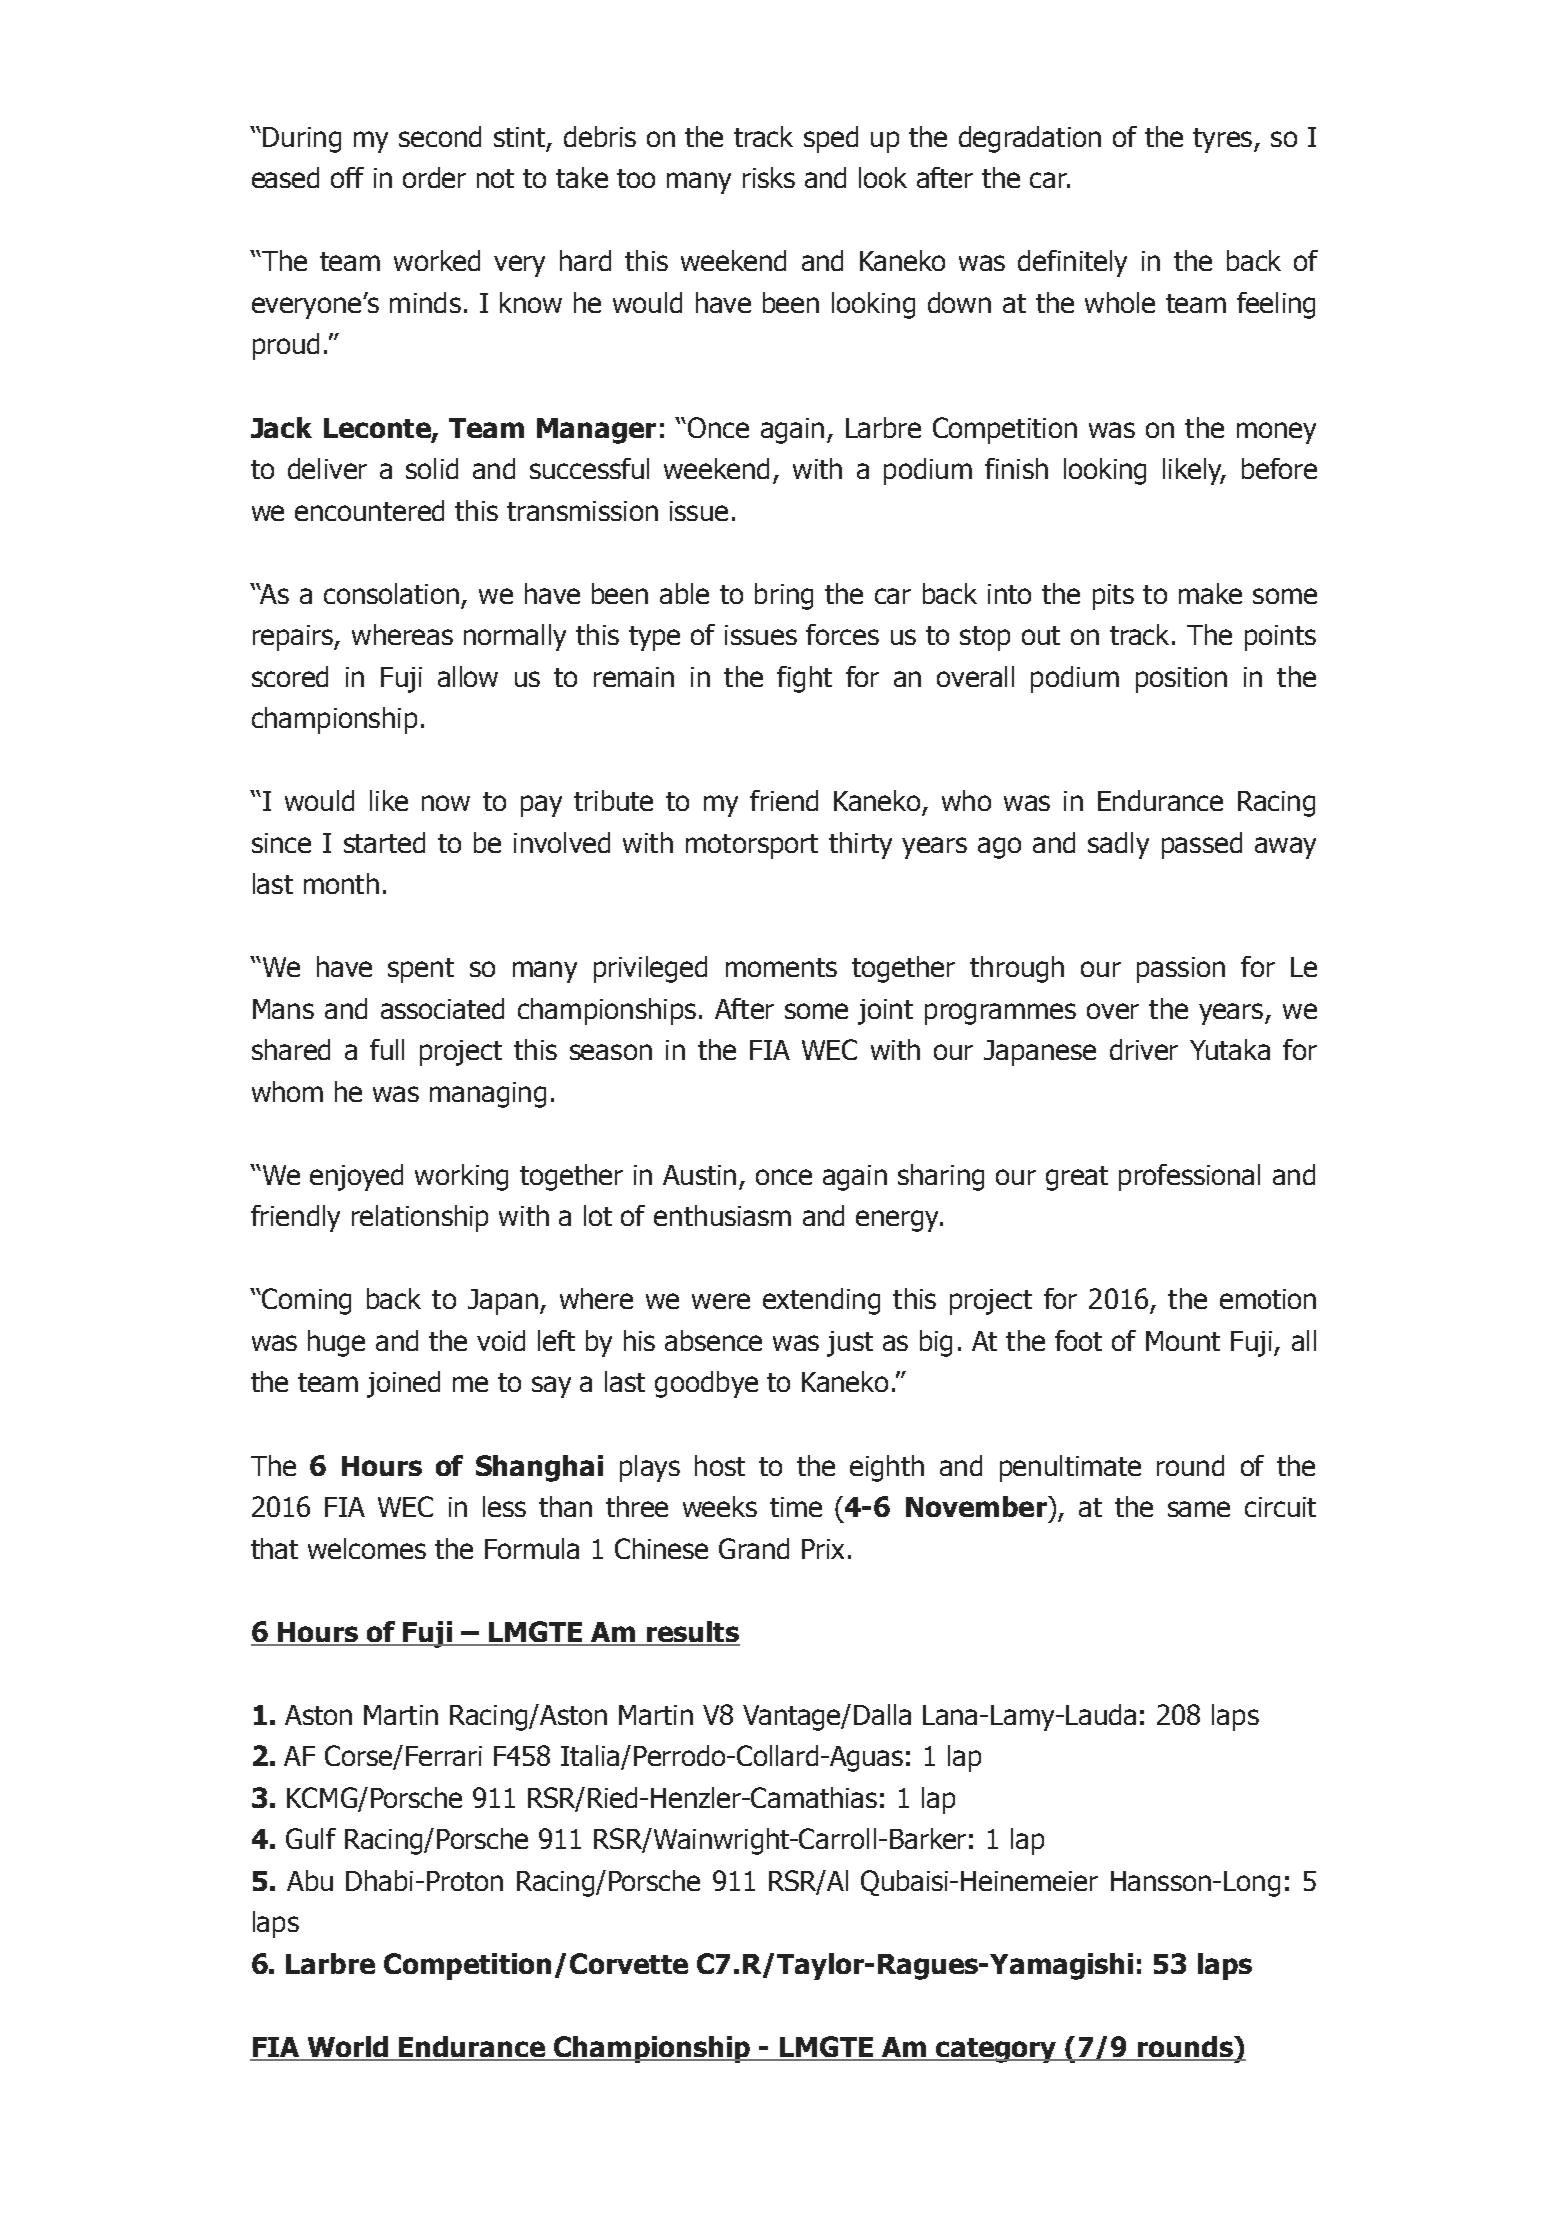  Describe the element at coordinates (1144, 1049) in the page. I see `driver` at that location.
